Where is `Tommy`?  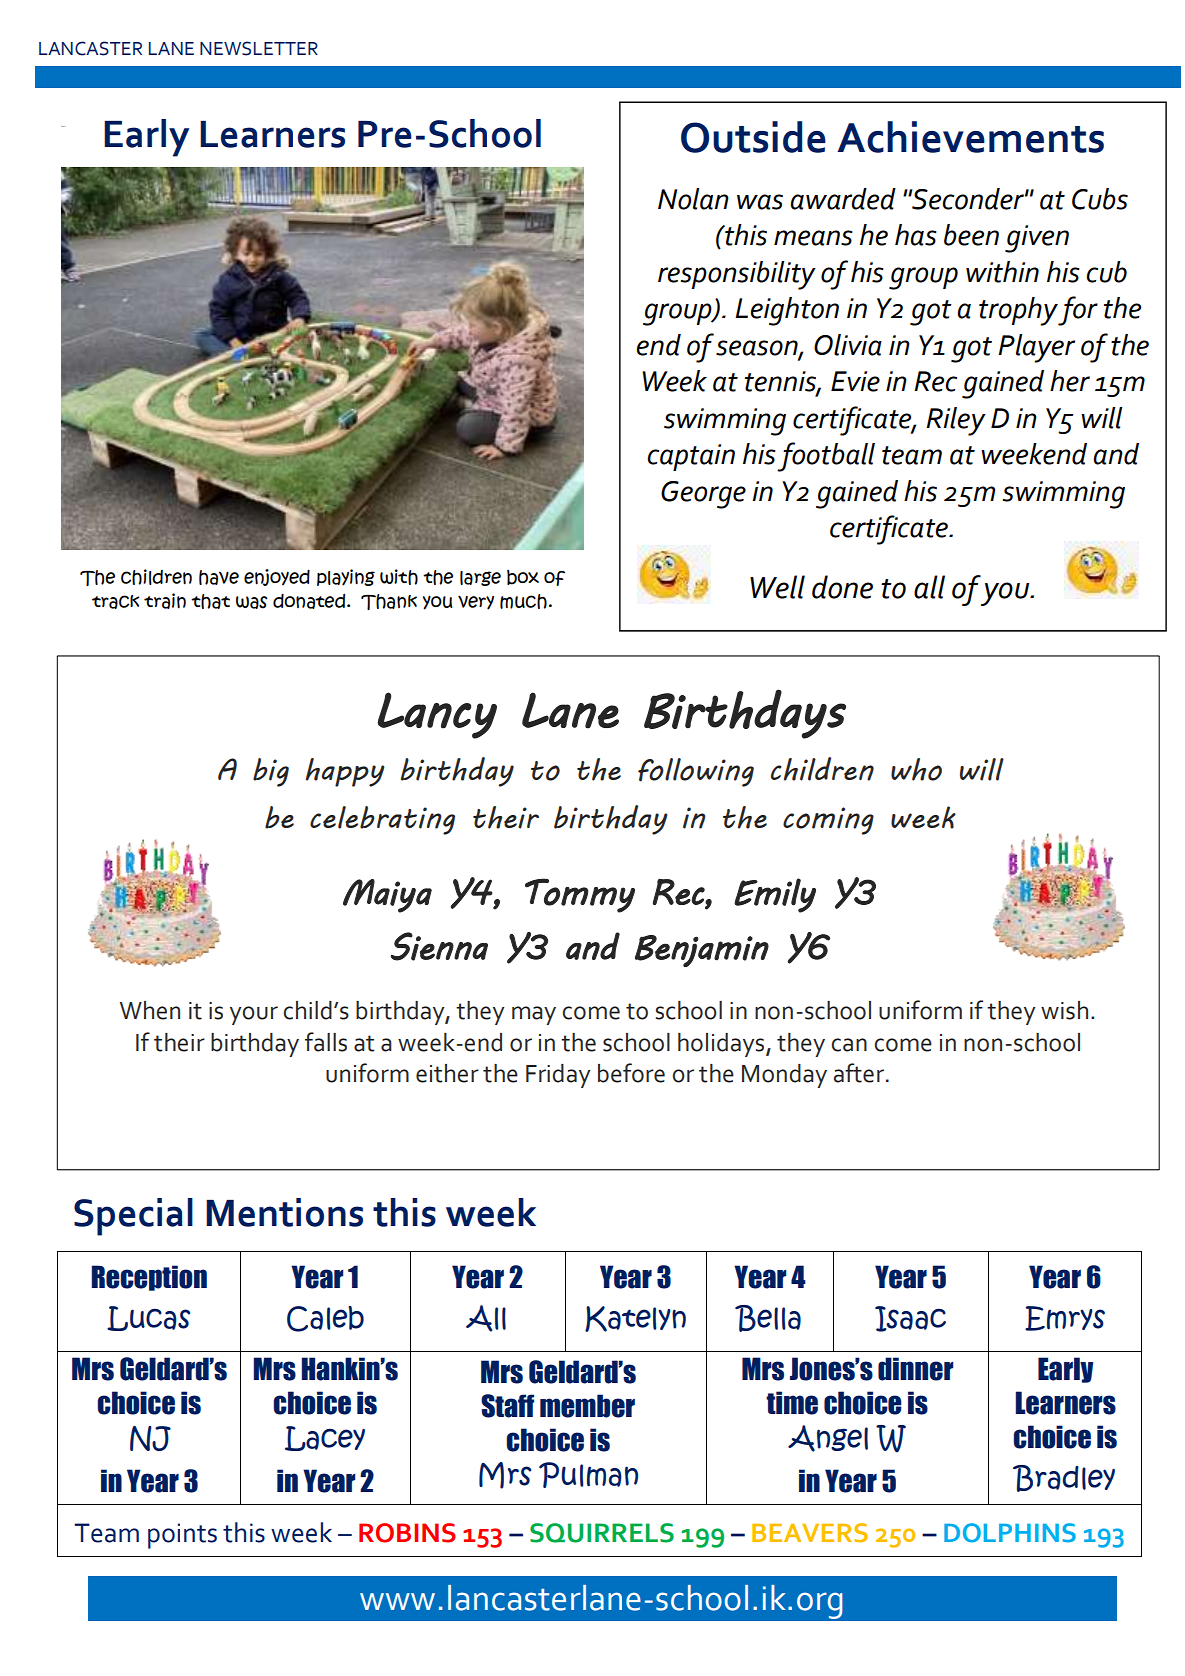
Tommy is located at coordinates (580, 895).
